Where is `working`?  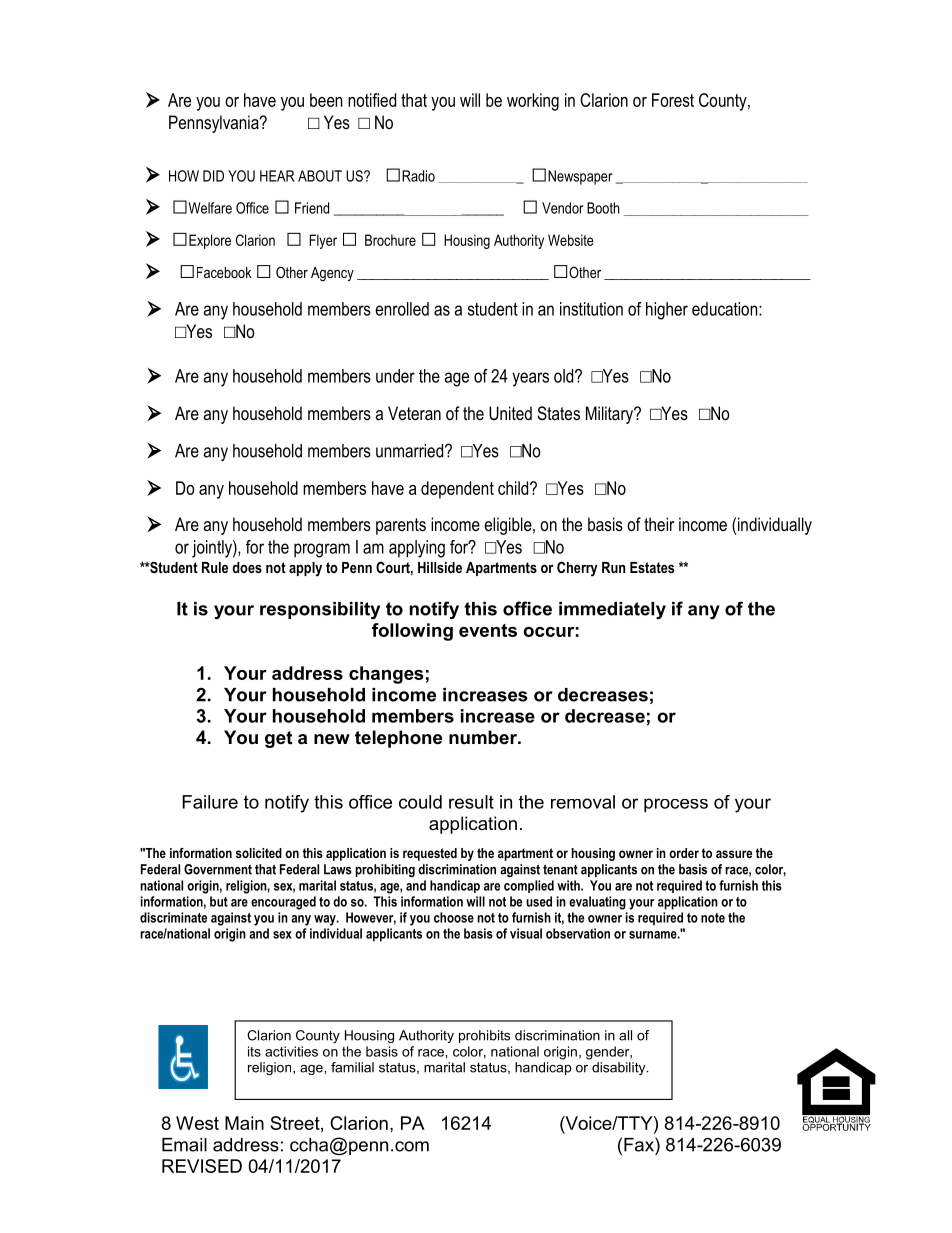 working is located at coordinates (533, 102).
